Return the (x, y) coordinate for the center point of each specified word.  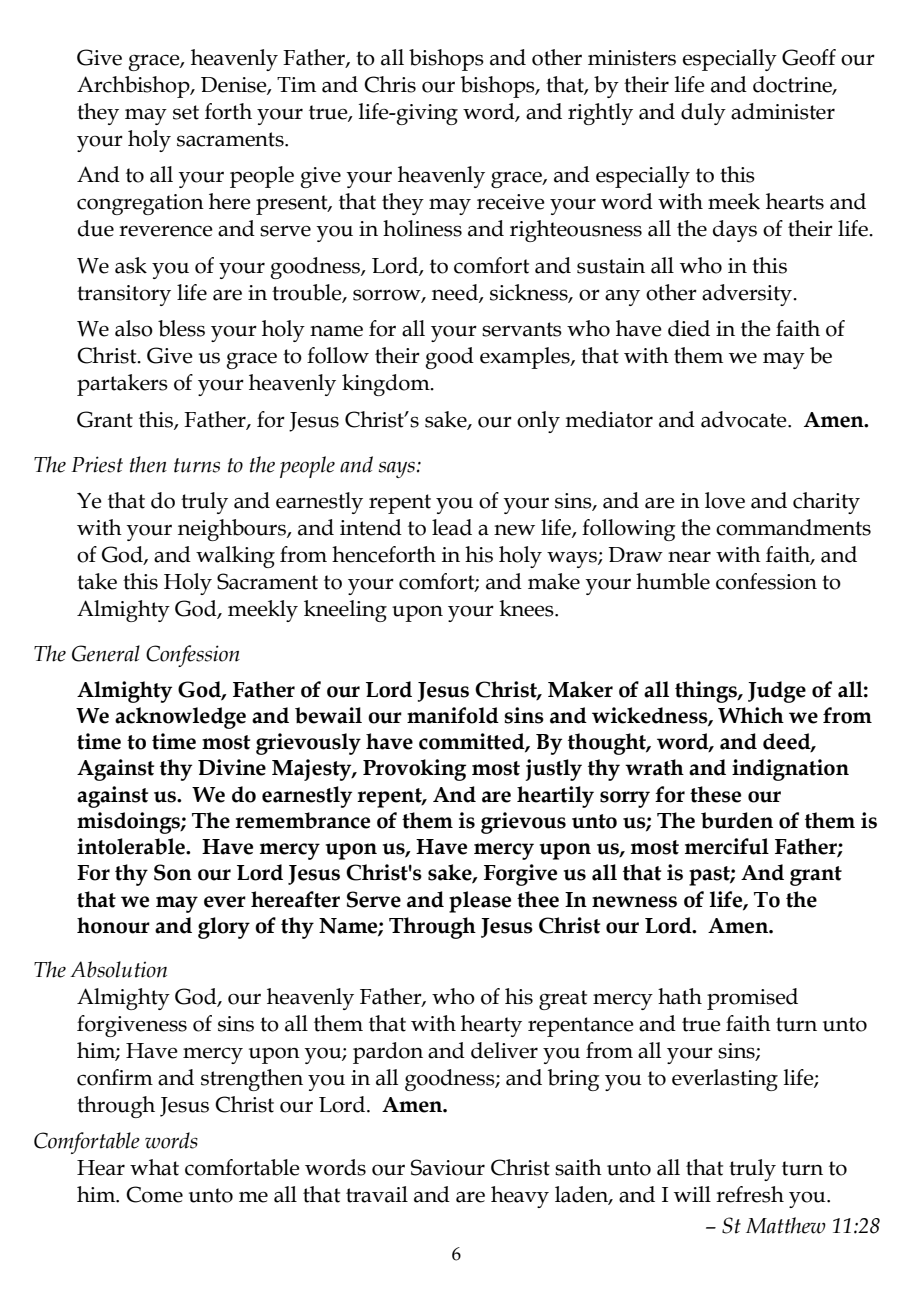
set (186, 112)
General (106, 653)
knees (527, 608)
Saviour (448, 1167)
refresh (750, 1194)
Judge (777, 692)
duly (703, 114)
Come (154, 1194)
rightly (600, 114)
